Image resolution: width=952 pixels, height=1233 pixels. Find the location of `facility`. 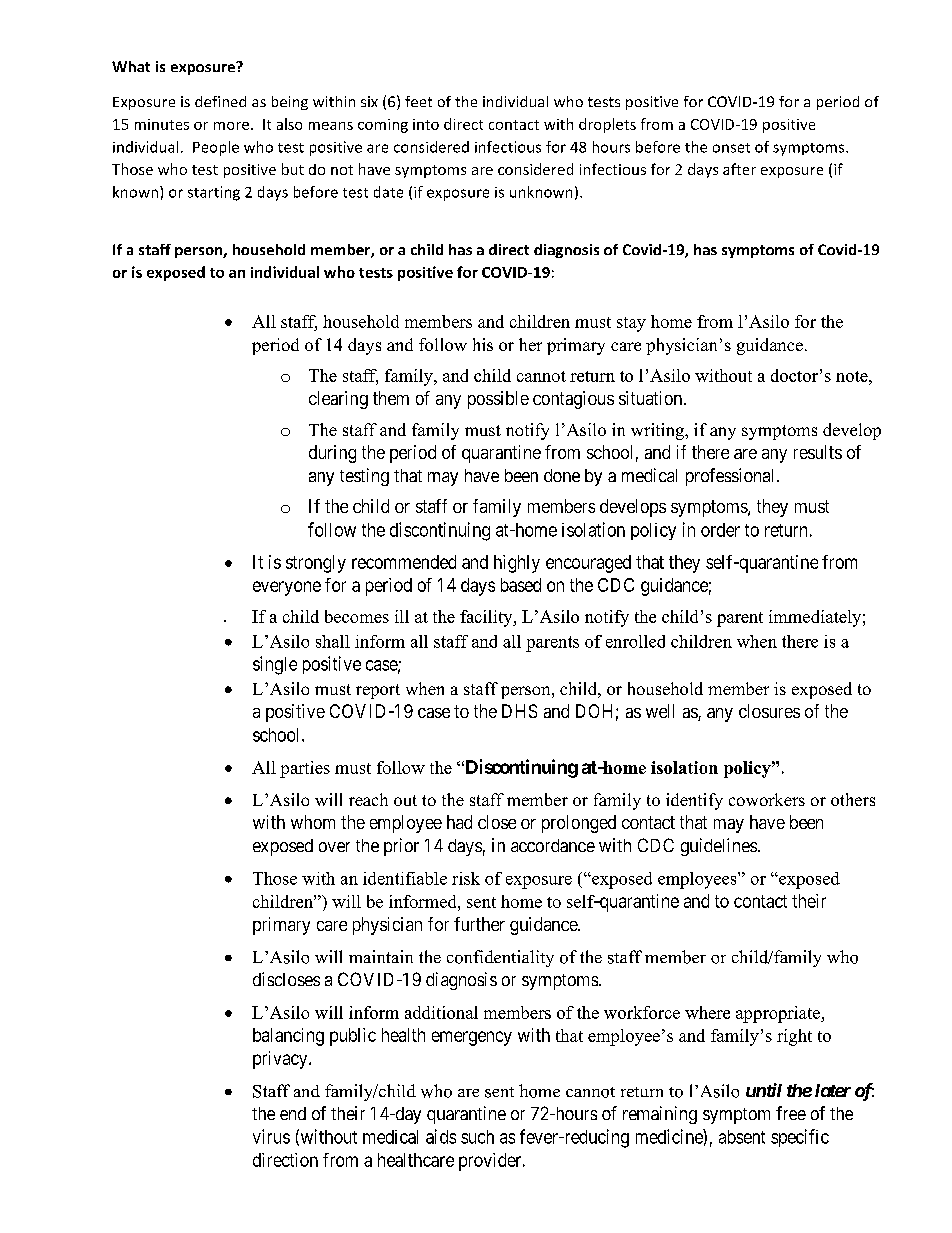

facility is located at coordinates (487, 618).
